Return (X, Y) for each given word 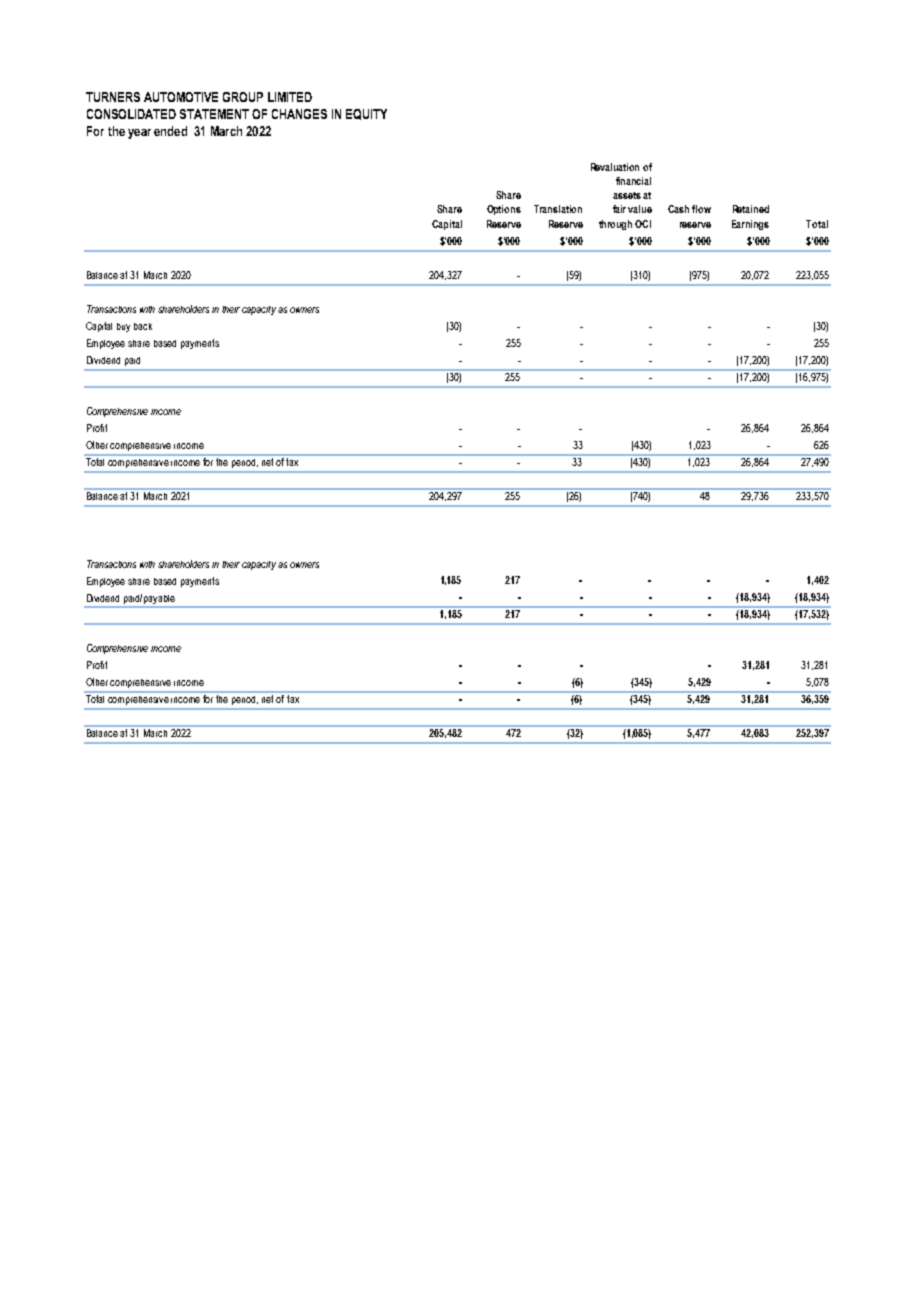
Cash (678, 209)
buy (123, 327)
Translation (558, 209)
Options (504, 210)
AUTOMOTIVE (181, 97)
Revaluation (615, 167)
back (143, 326)
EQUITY (366, 114)
